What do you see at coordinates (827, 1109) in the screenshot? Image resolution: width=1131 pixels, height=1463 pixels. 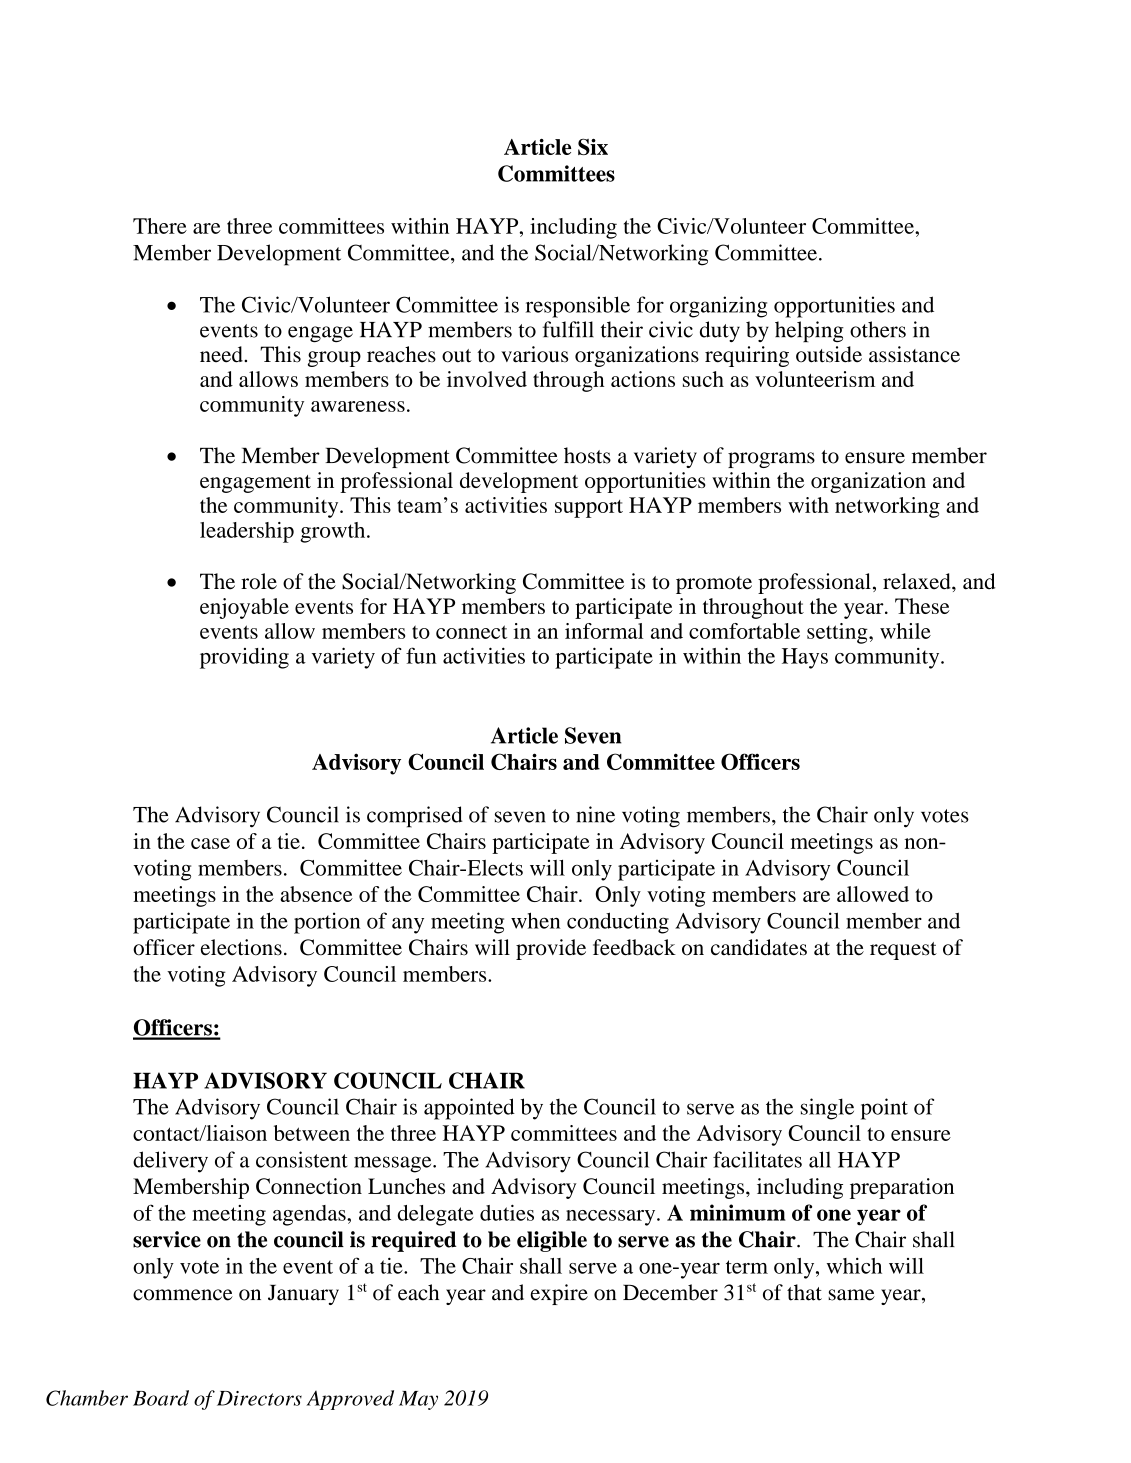 I see `single` at bounding box center [827, 1109].
